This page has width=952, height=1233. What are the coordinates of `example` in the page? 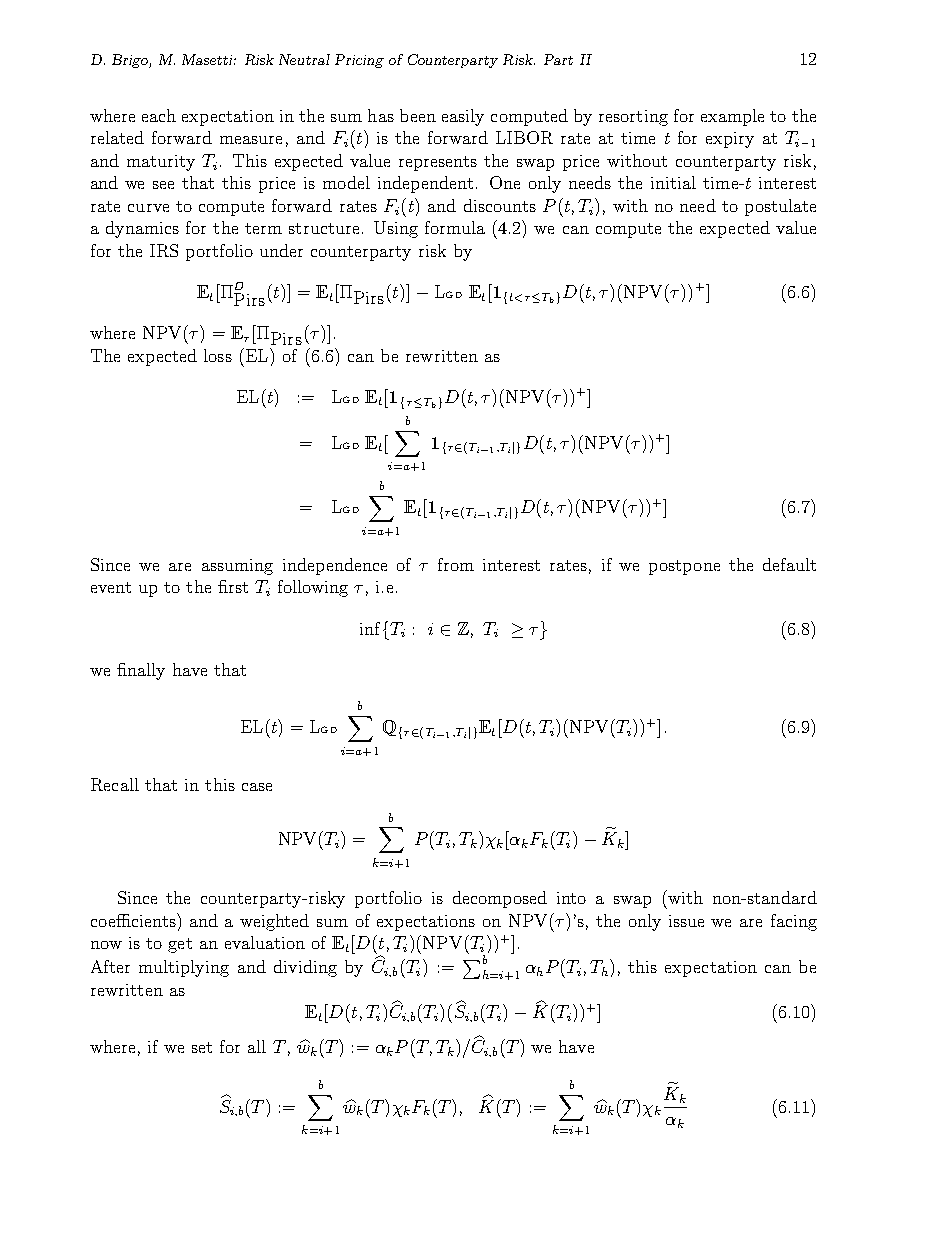 It's located at (732, 117).
